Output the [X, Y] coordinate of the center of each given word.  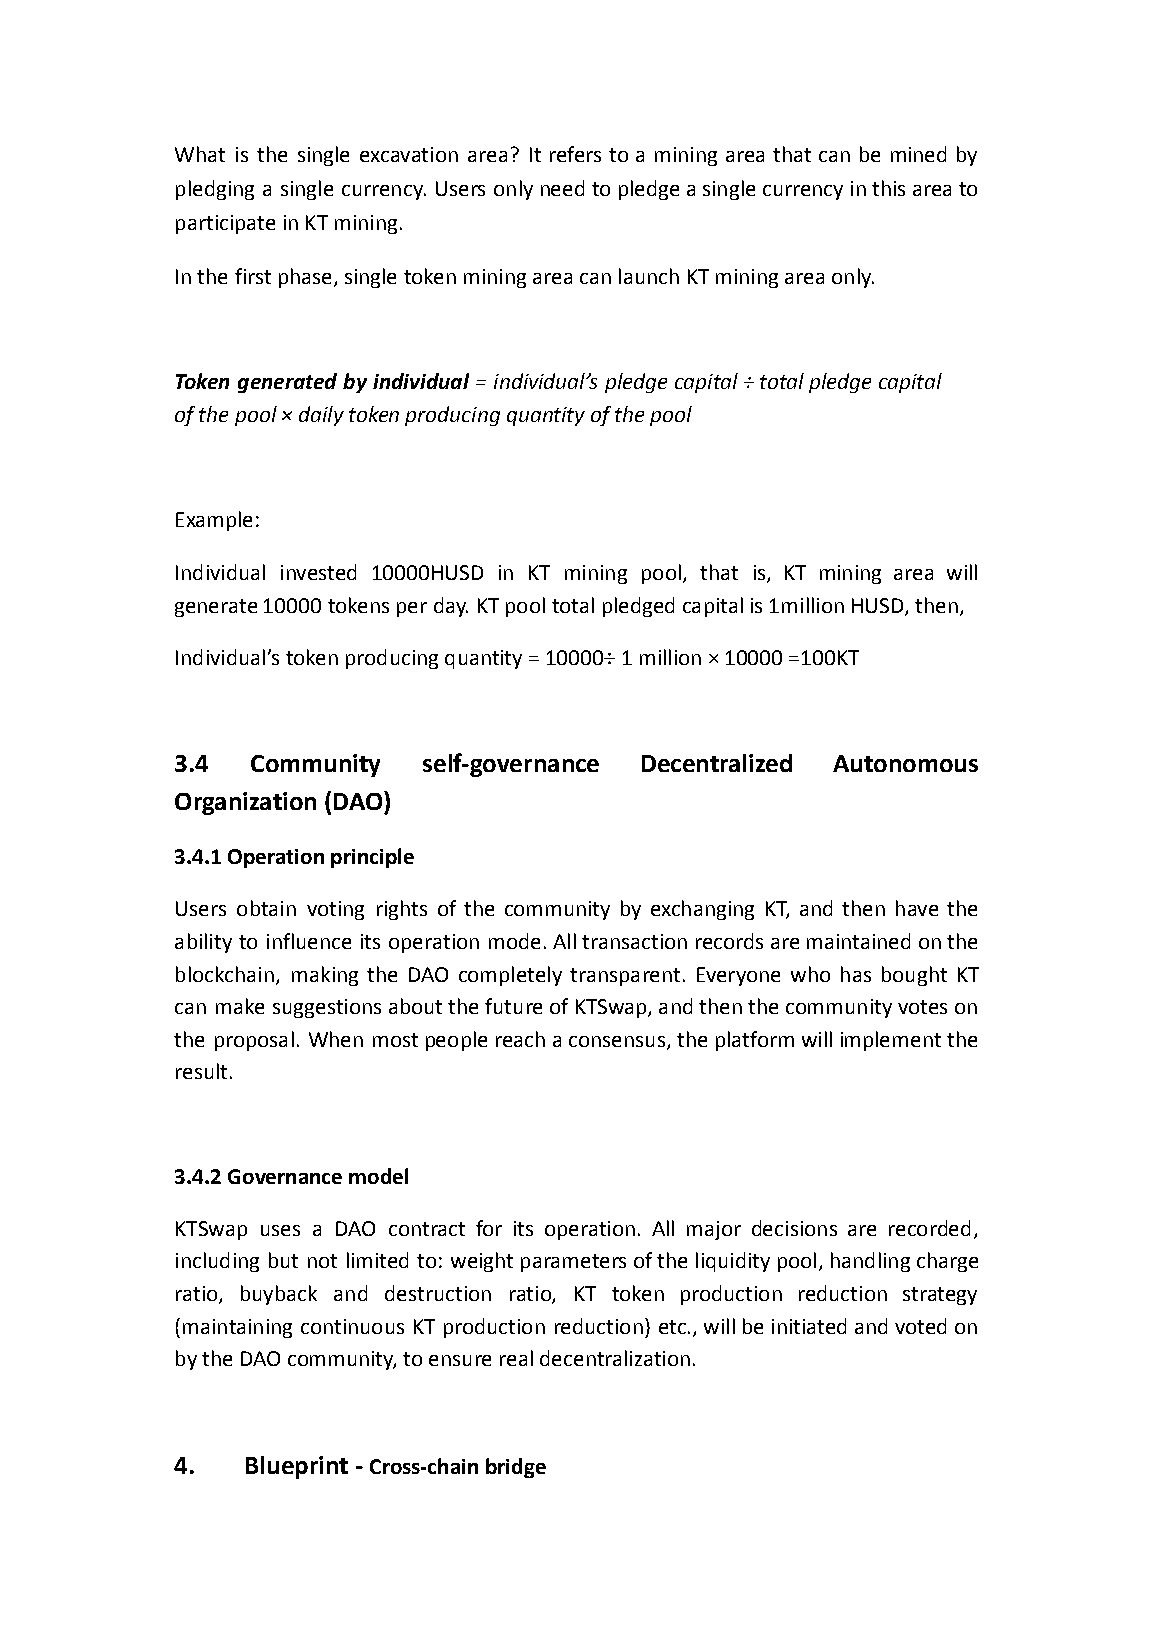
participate [225, 224]
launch [649, 276]
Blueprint [297, 1467]
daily [321, 416]
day [451, 607]
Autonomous [905, 763]
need [562, 188]
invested [318, 572]
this [888, 188]
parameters [573, 1263]
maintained [858, 941]
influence [309, 941]
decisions [794, 1228]
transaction [634, 941]
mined [918, 154]
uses [280, 1230]
